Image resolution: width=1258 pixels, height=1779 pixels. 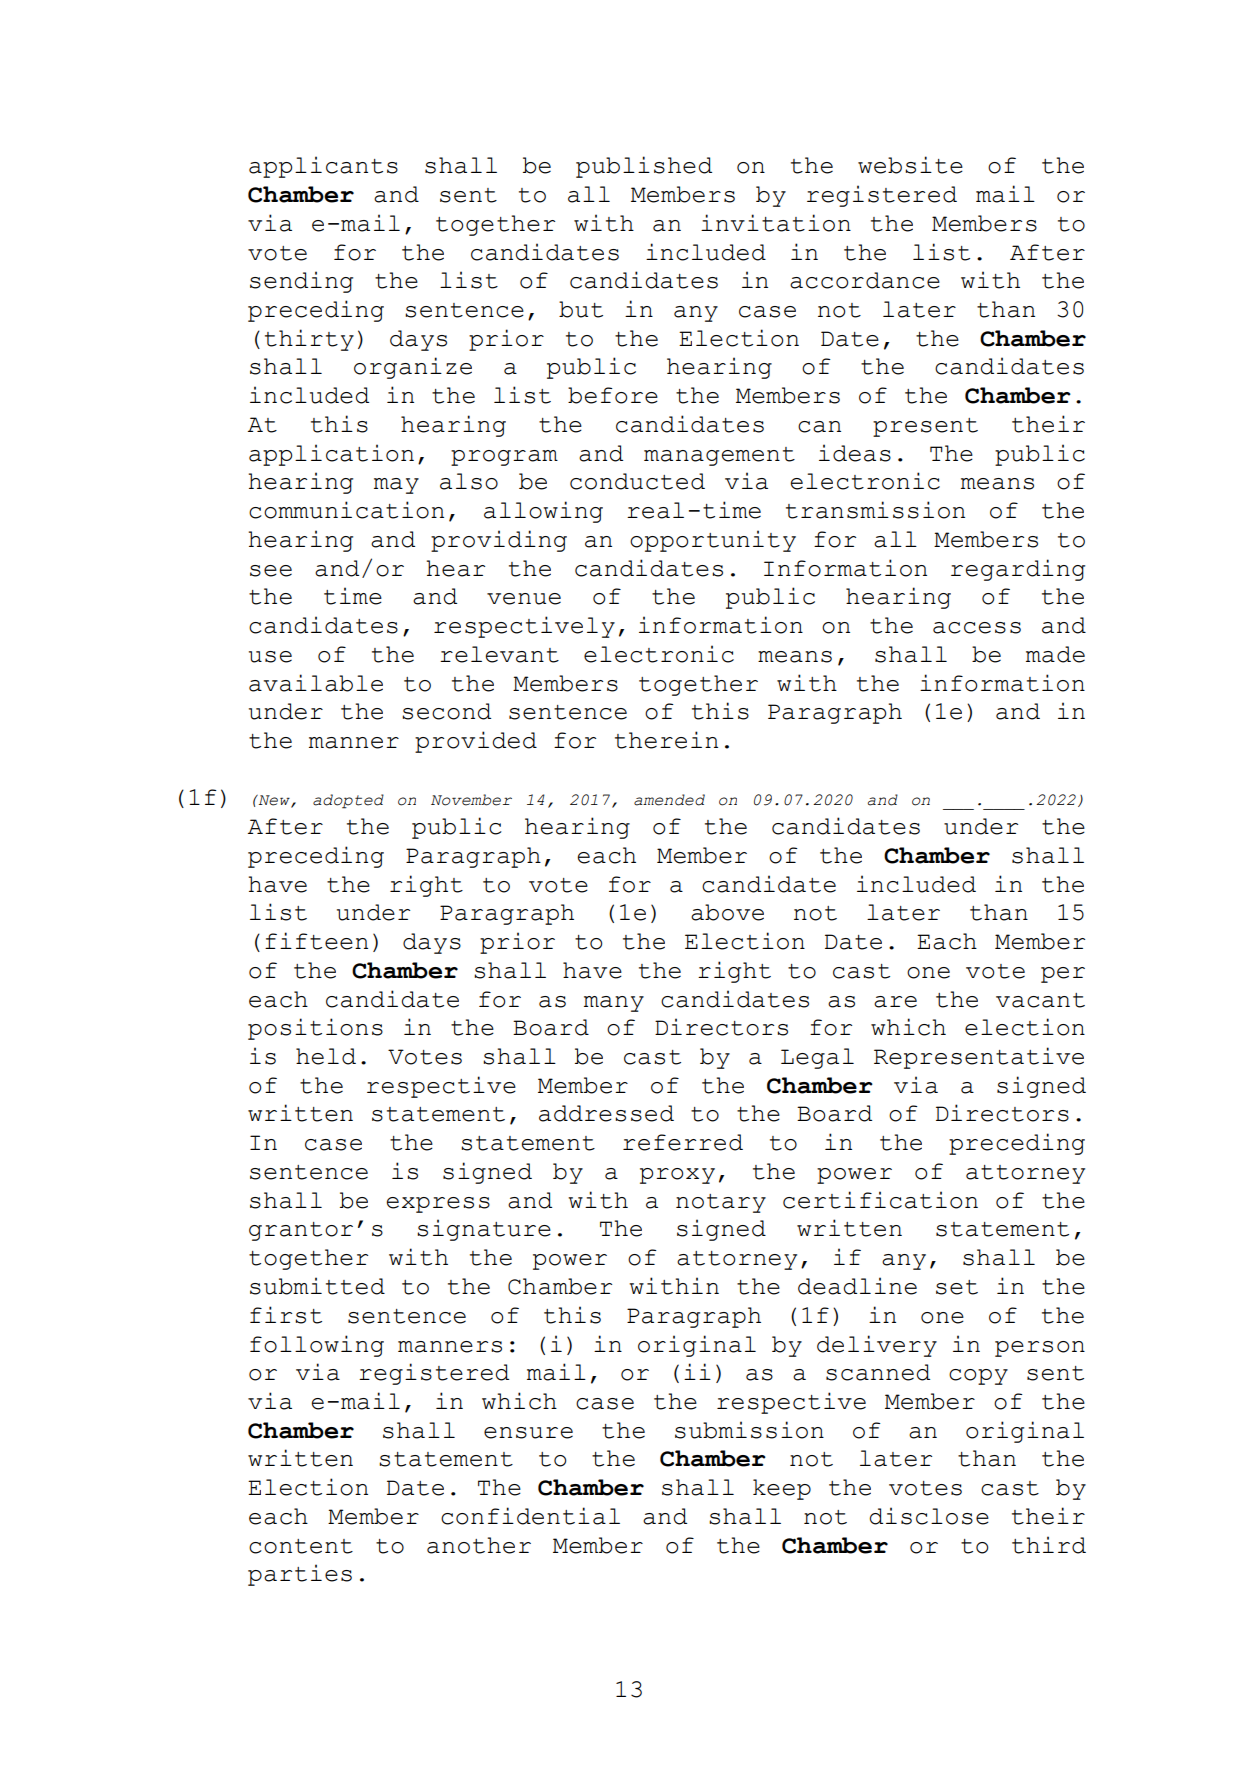 I want to click on therein, so click(x=666, y=740).
